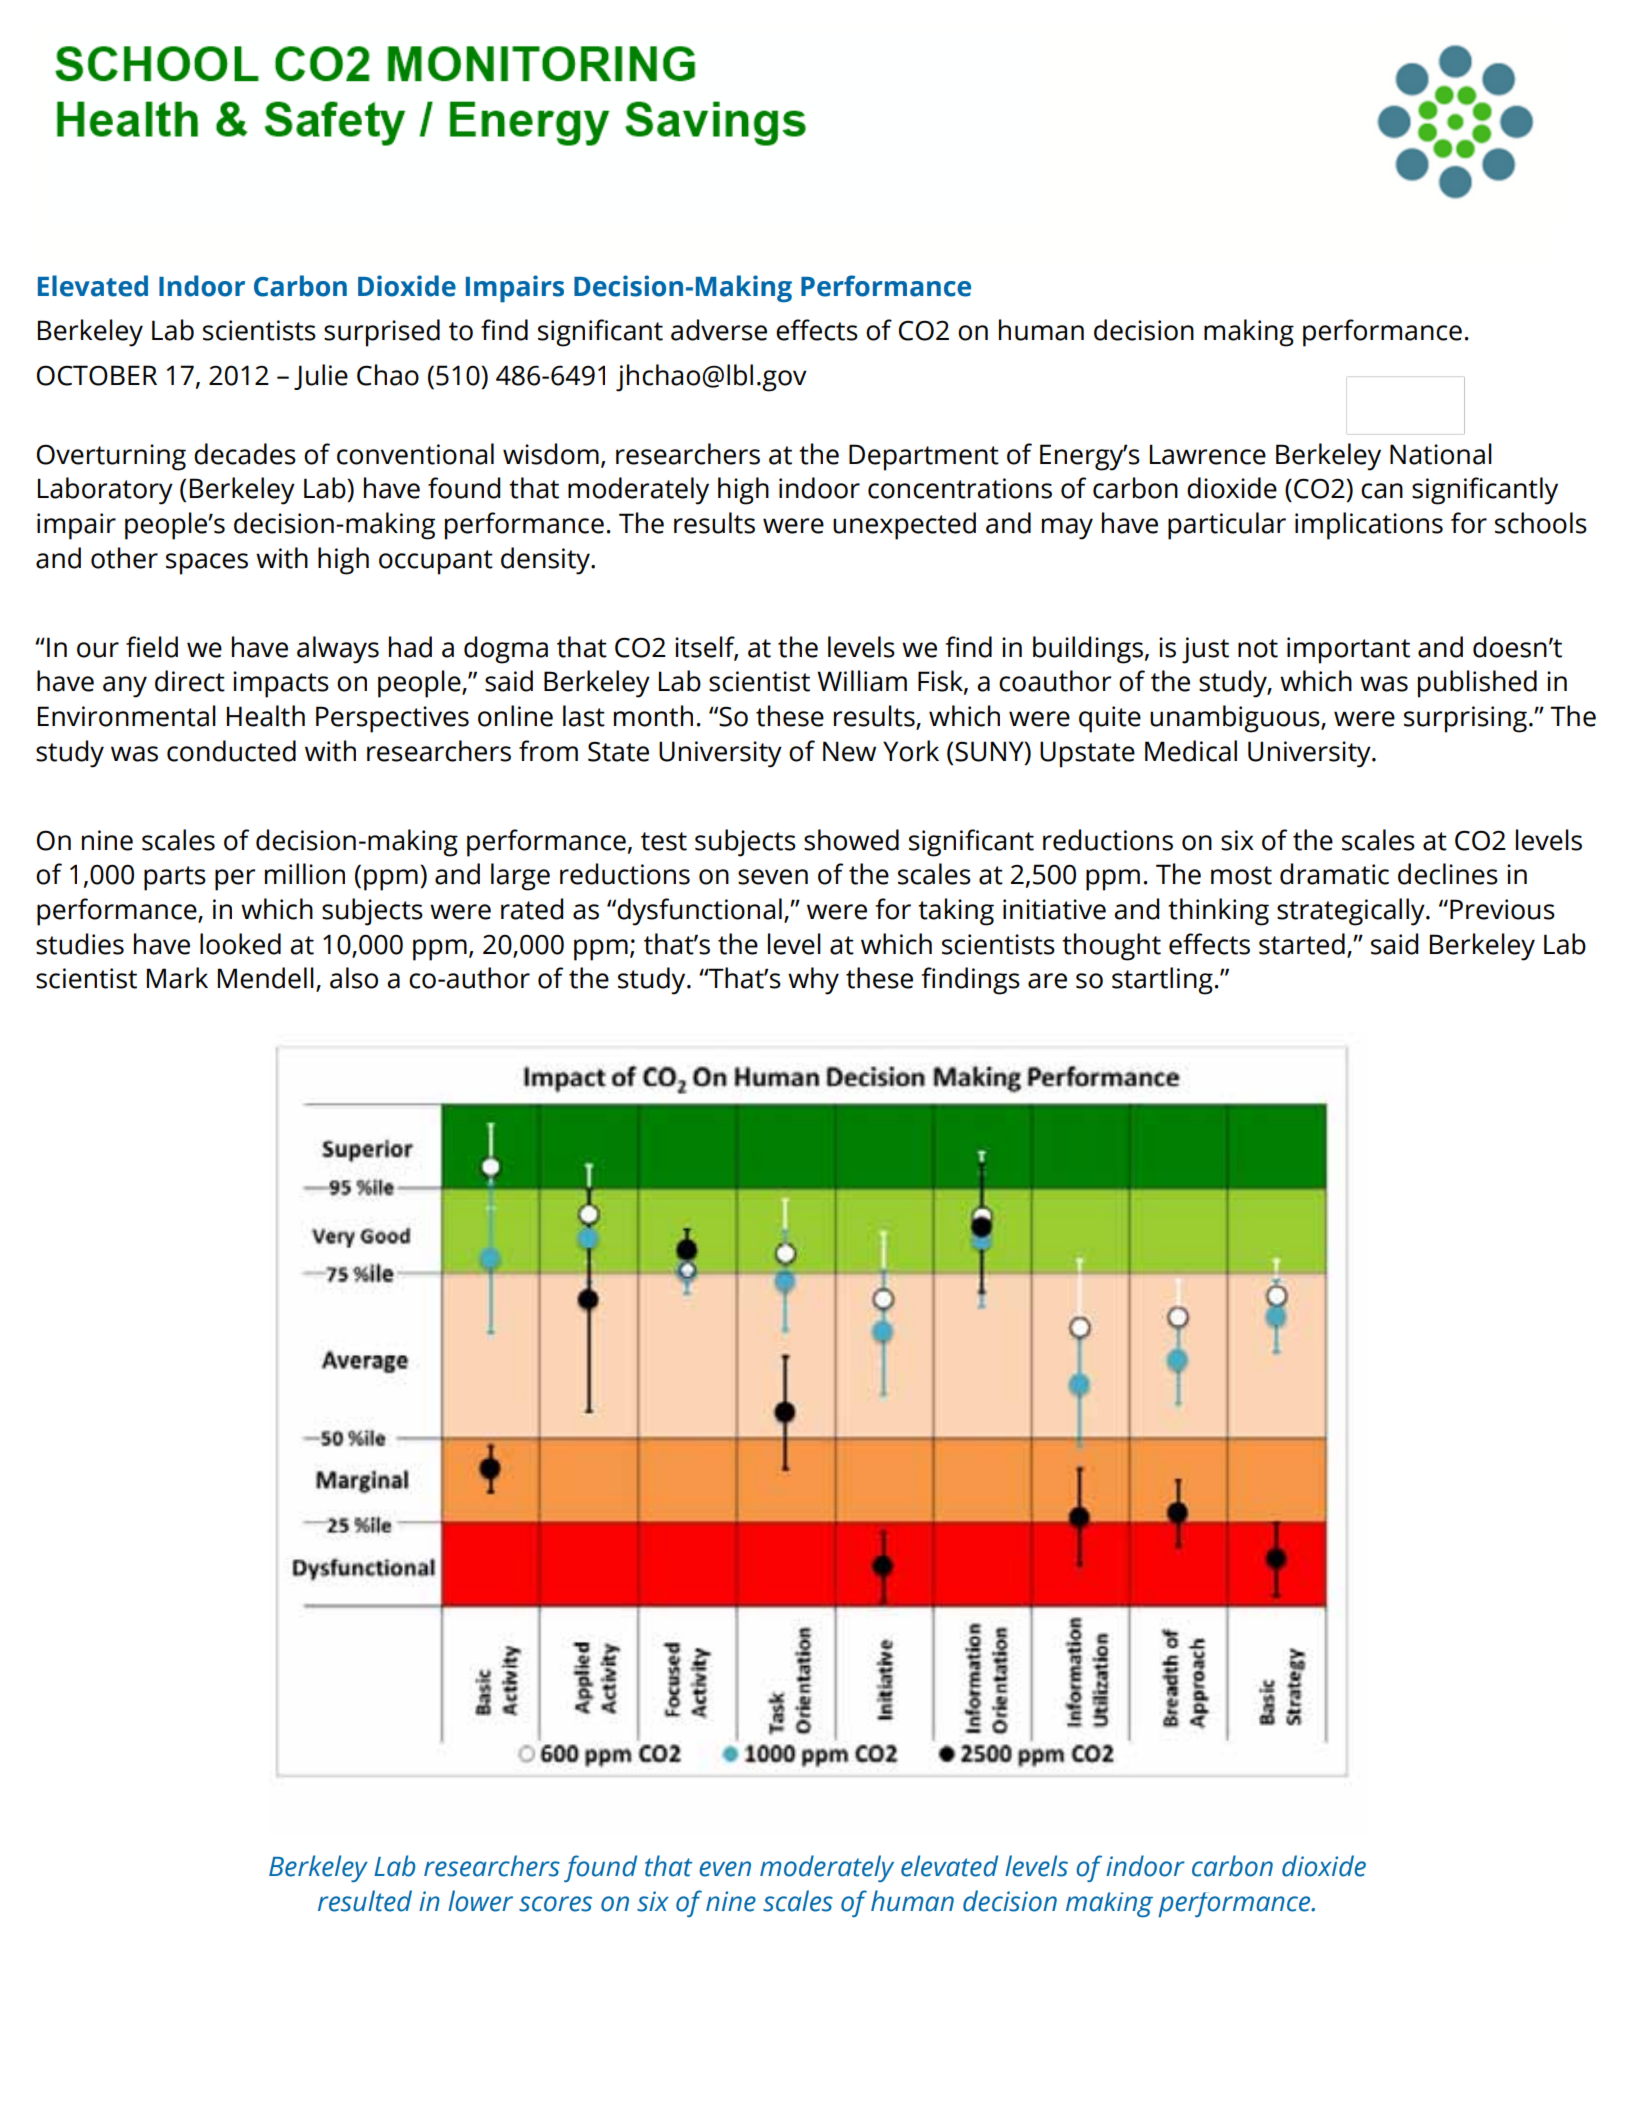 The image size is (1635, 2116). What do you see at coordinates (1441, 454) in the screenshot?
I see `National` at bounding box center [1441, 454].
